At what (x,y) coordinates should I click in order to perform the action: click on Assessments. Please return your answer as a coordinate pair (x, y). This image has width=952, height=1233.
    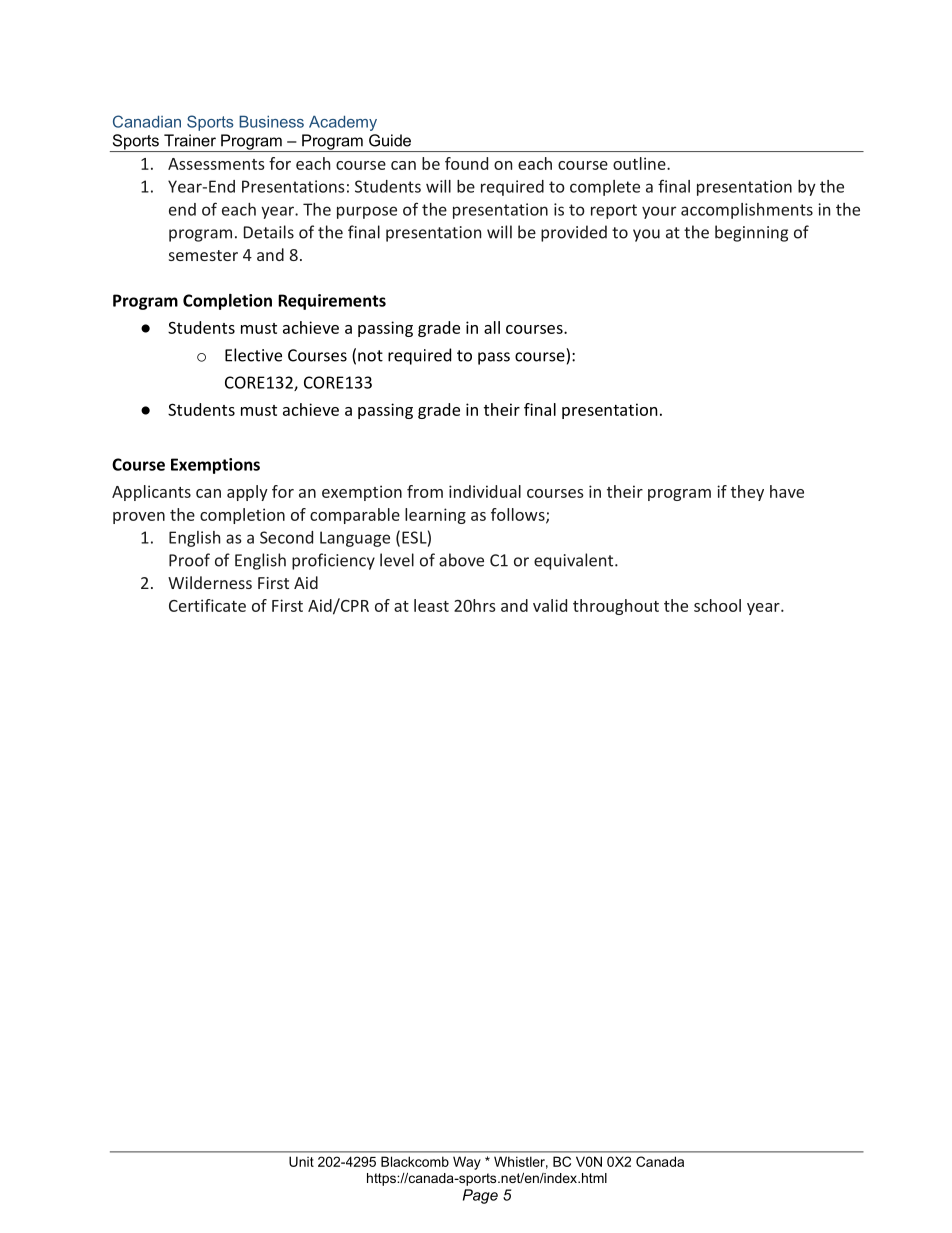
    Looking at the image, I should click on (216, 164).
